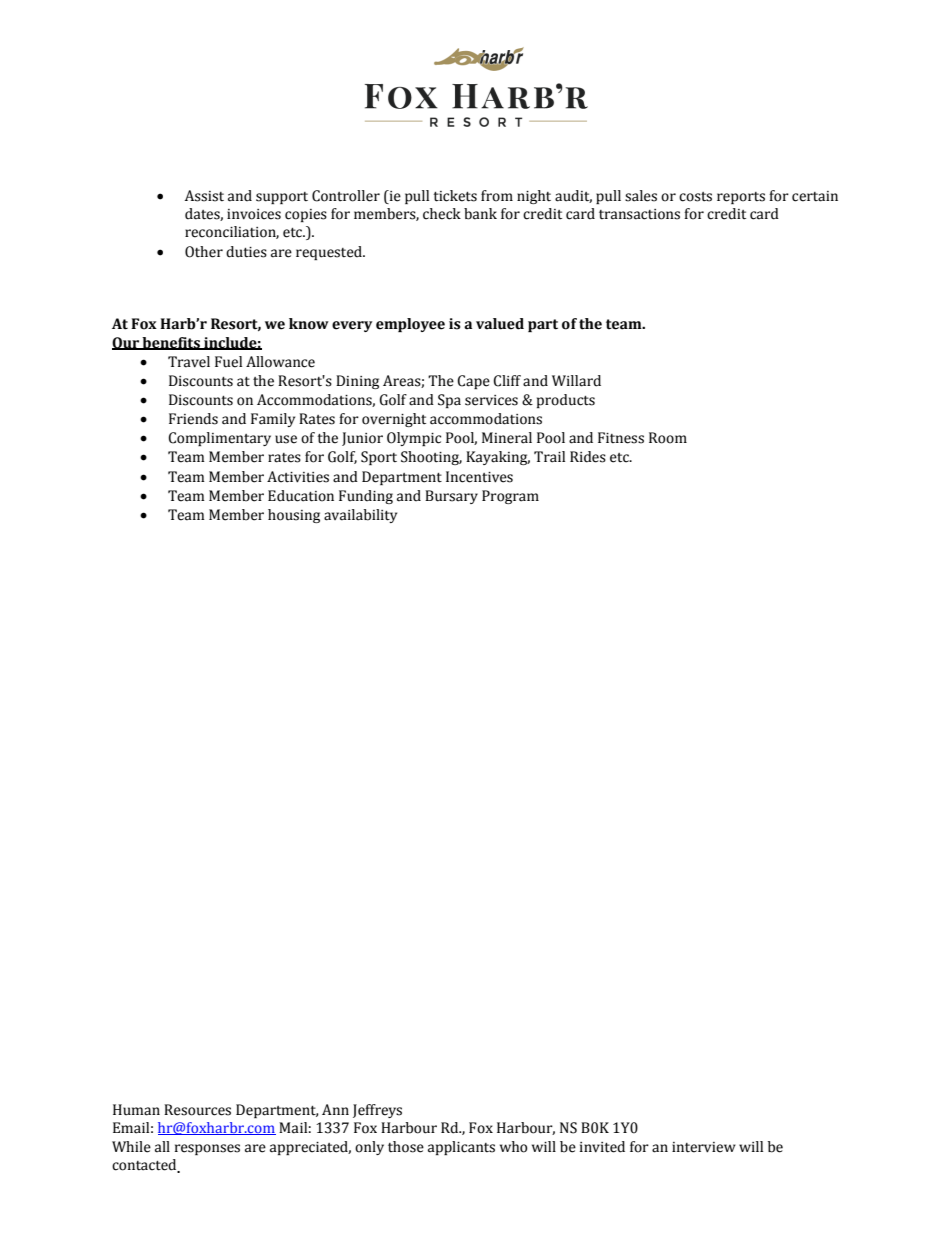 This page has height=1233, width=952. I want to click on responses, so click(207, 1149).
